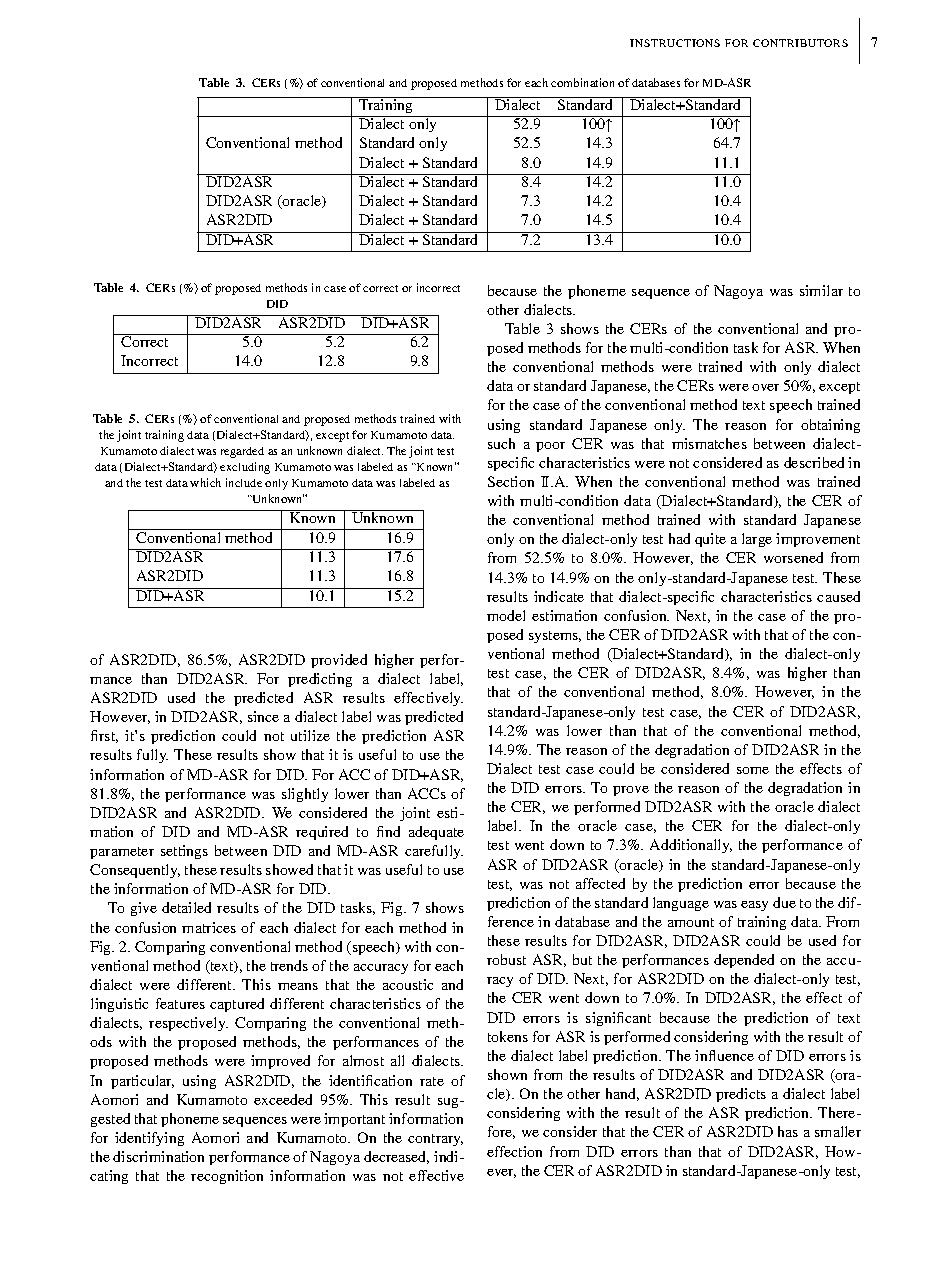 This screenshot has width=952, height=1270. Describe the element at coordinates (501, 443) in the screenshot. I see `such` at that location.
